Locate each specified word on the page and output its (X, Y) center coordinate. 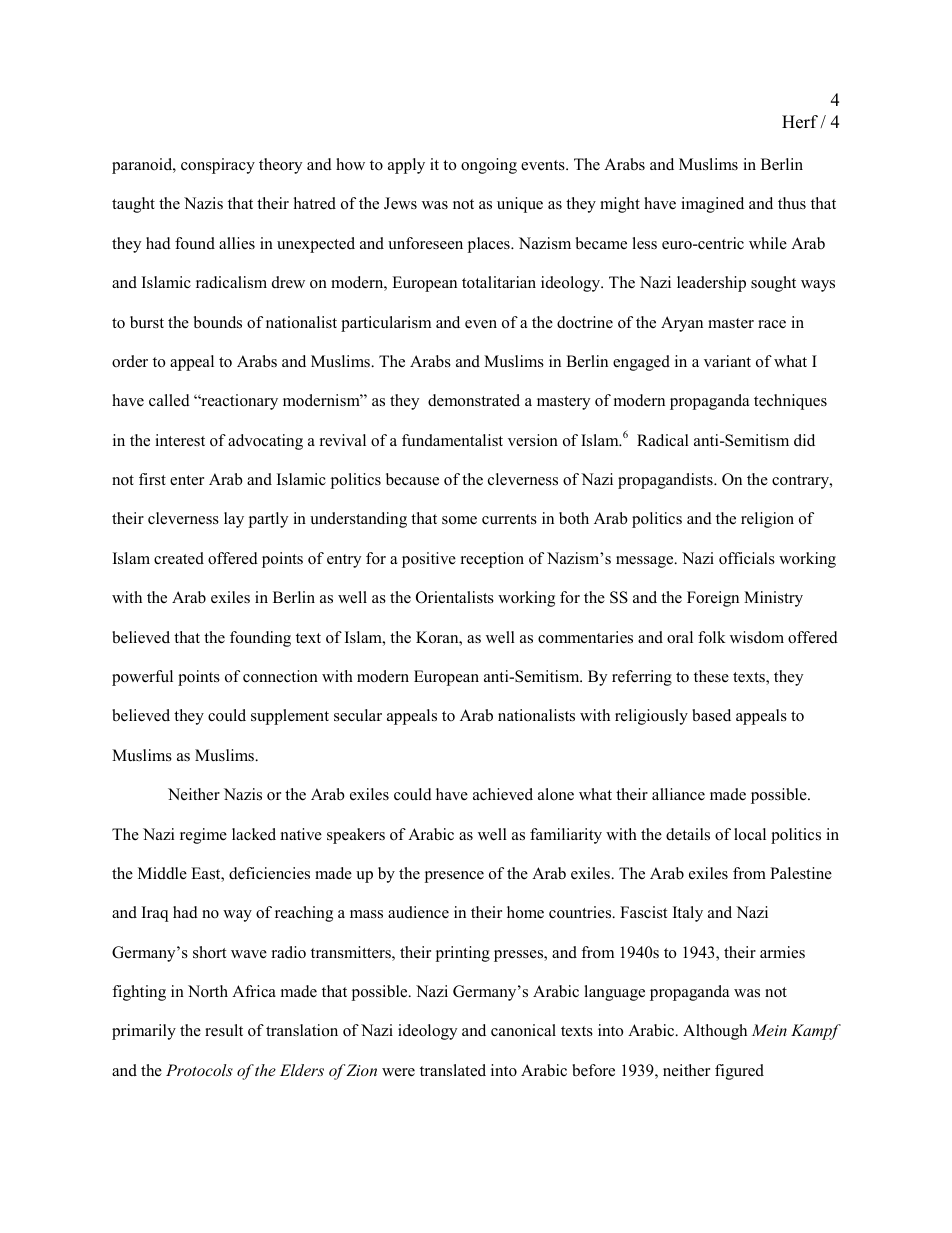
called (169, 400)
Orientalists (455, 597)
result (224, 1030)
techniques (790, 402)
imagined (712, 205)
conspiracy (218, 166)
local (750, 834)
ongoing (489, 166)
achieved (503, 794)
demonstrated (474, 400)
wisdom (757, 637)
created (179, 558)
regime (203, 836)
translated (453, 1070)
